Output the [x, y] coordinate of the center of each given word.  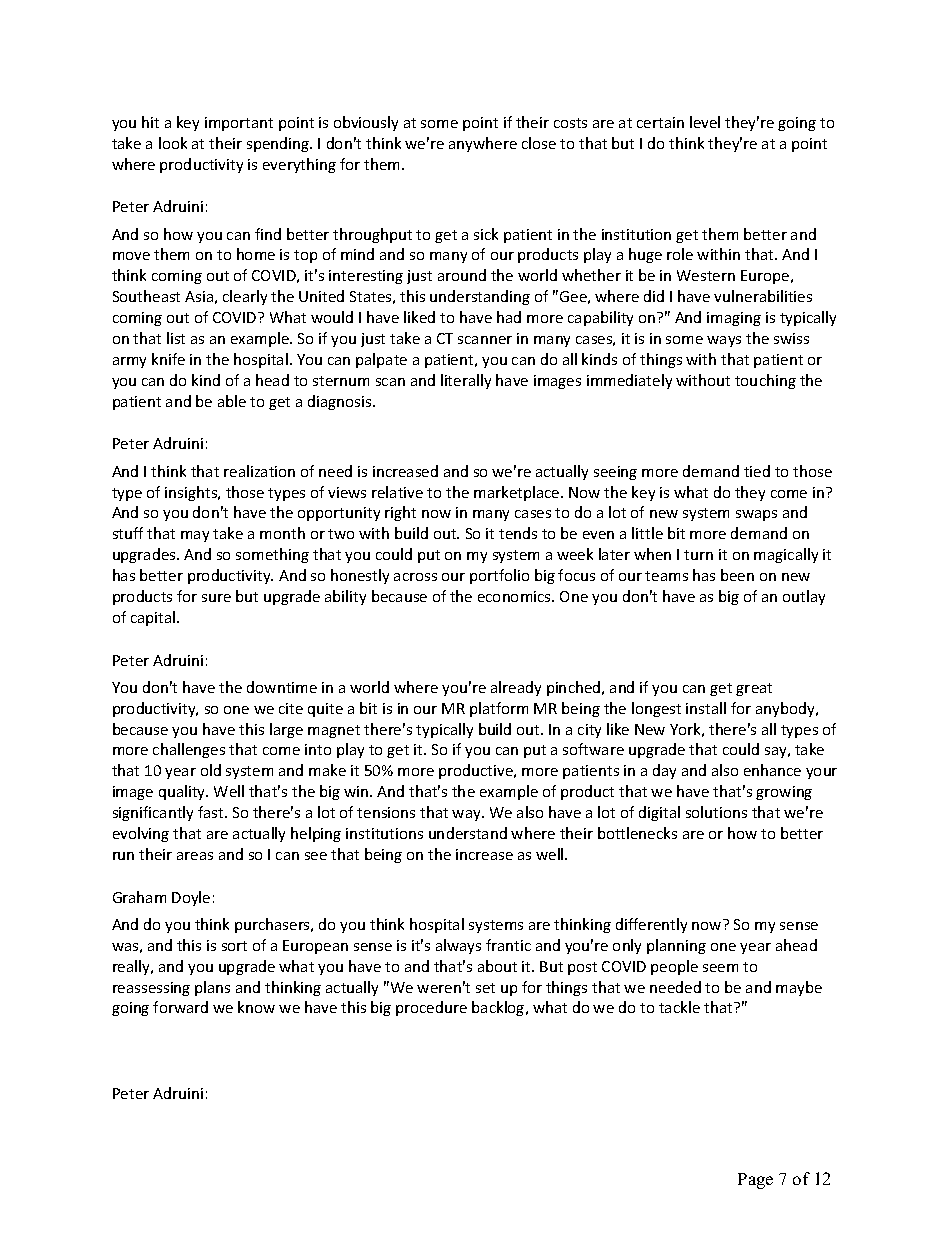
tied [757, 471]
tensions [386, 812]
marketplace [518, 493]
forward [180, 1007]
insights [192, 493]
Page [755, 1181]
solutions [716, 812]
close [539, 143]
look [173, 143]
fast [212, 812]
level [705, 122]
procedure [431, 1008]
